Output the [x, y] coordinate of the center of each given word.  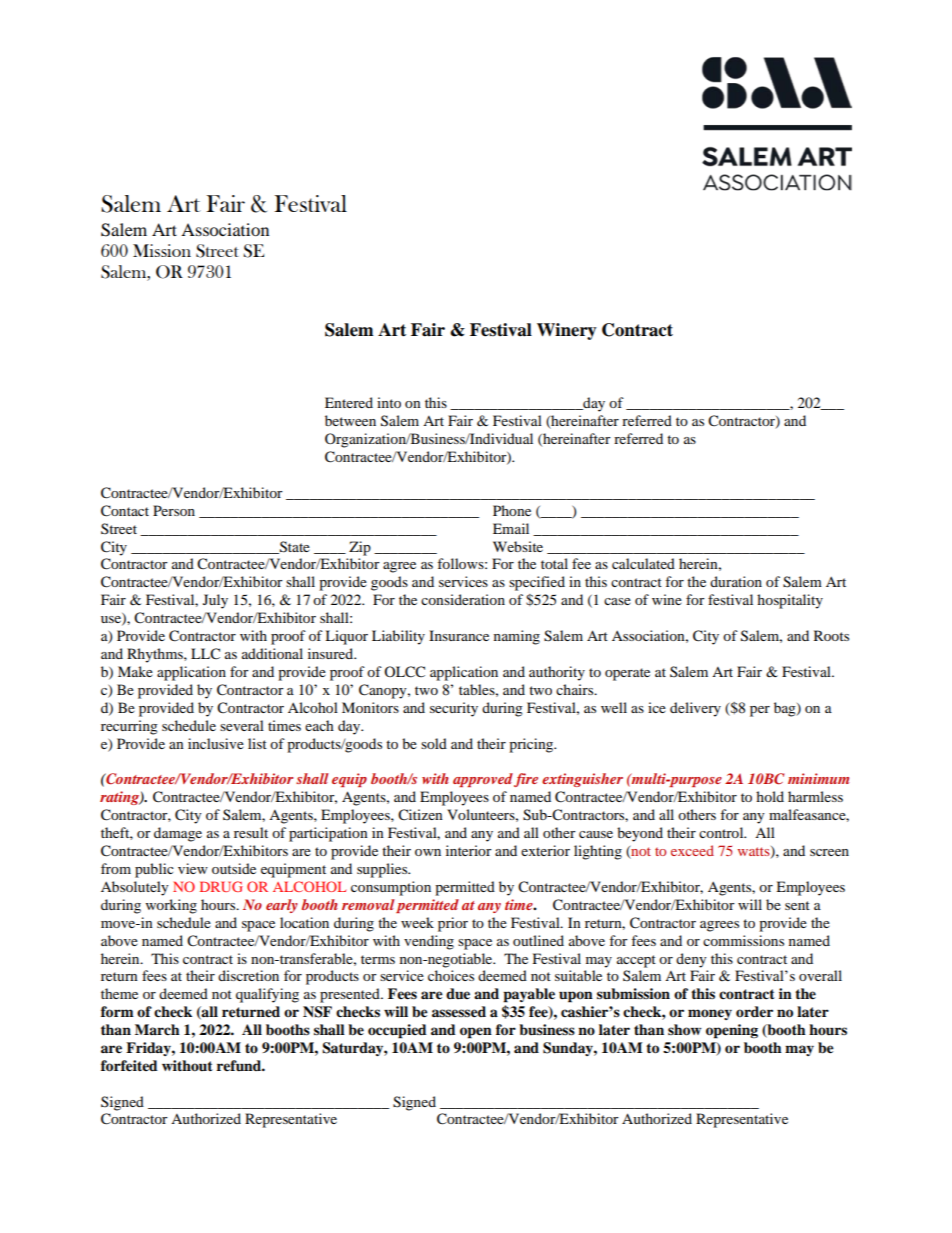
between [350, 420]
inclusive [216, 743]
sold [434, 743]
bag [786, 709]
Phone [512, 510]
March [157, 1029]
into [389, 402]
